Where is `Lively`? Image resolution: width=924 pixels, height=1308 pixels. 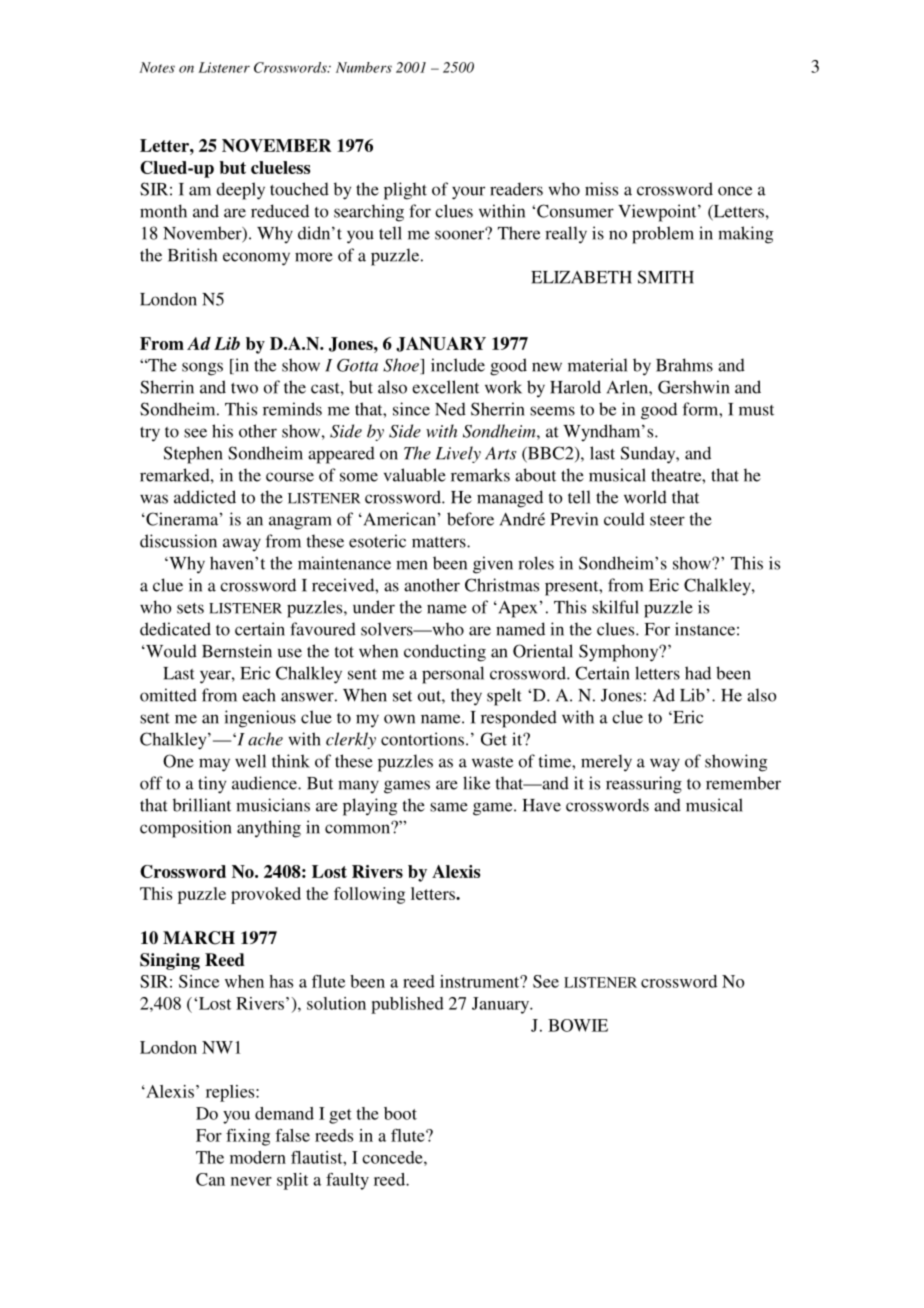
Lively is located at coordinates (458, 454).
